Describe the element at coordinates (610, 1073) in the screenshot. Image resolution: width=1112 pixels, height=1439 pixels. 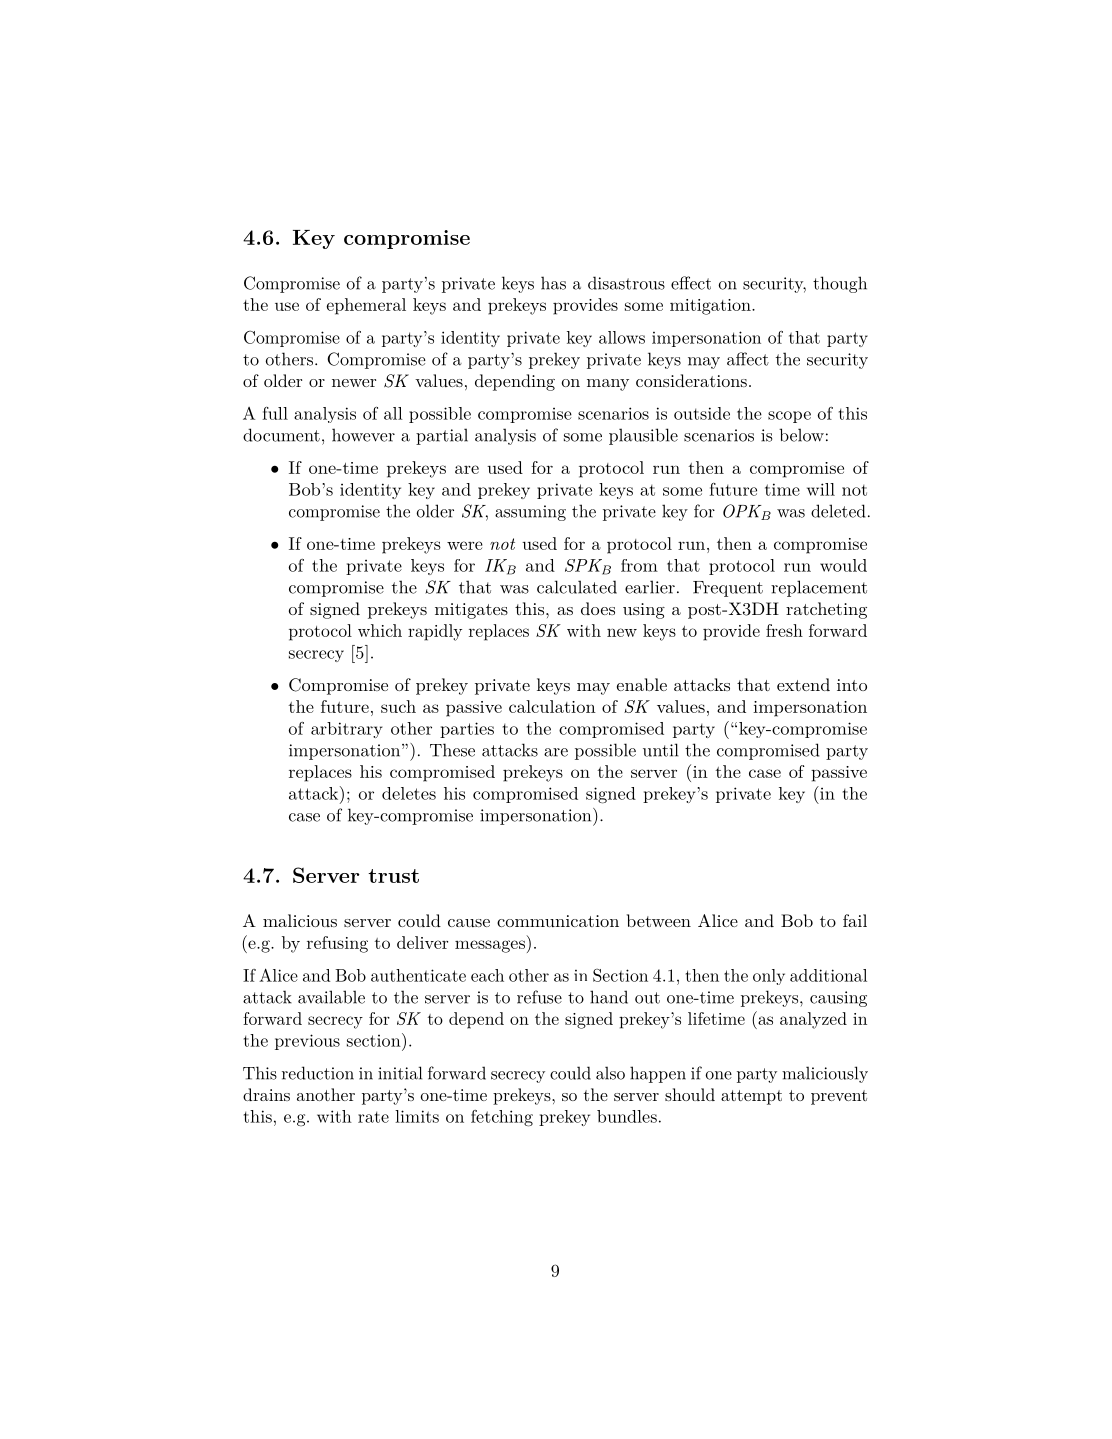
I see `also` at that location.
